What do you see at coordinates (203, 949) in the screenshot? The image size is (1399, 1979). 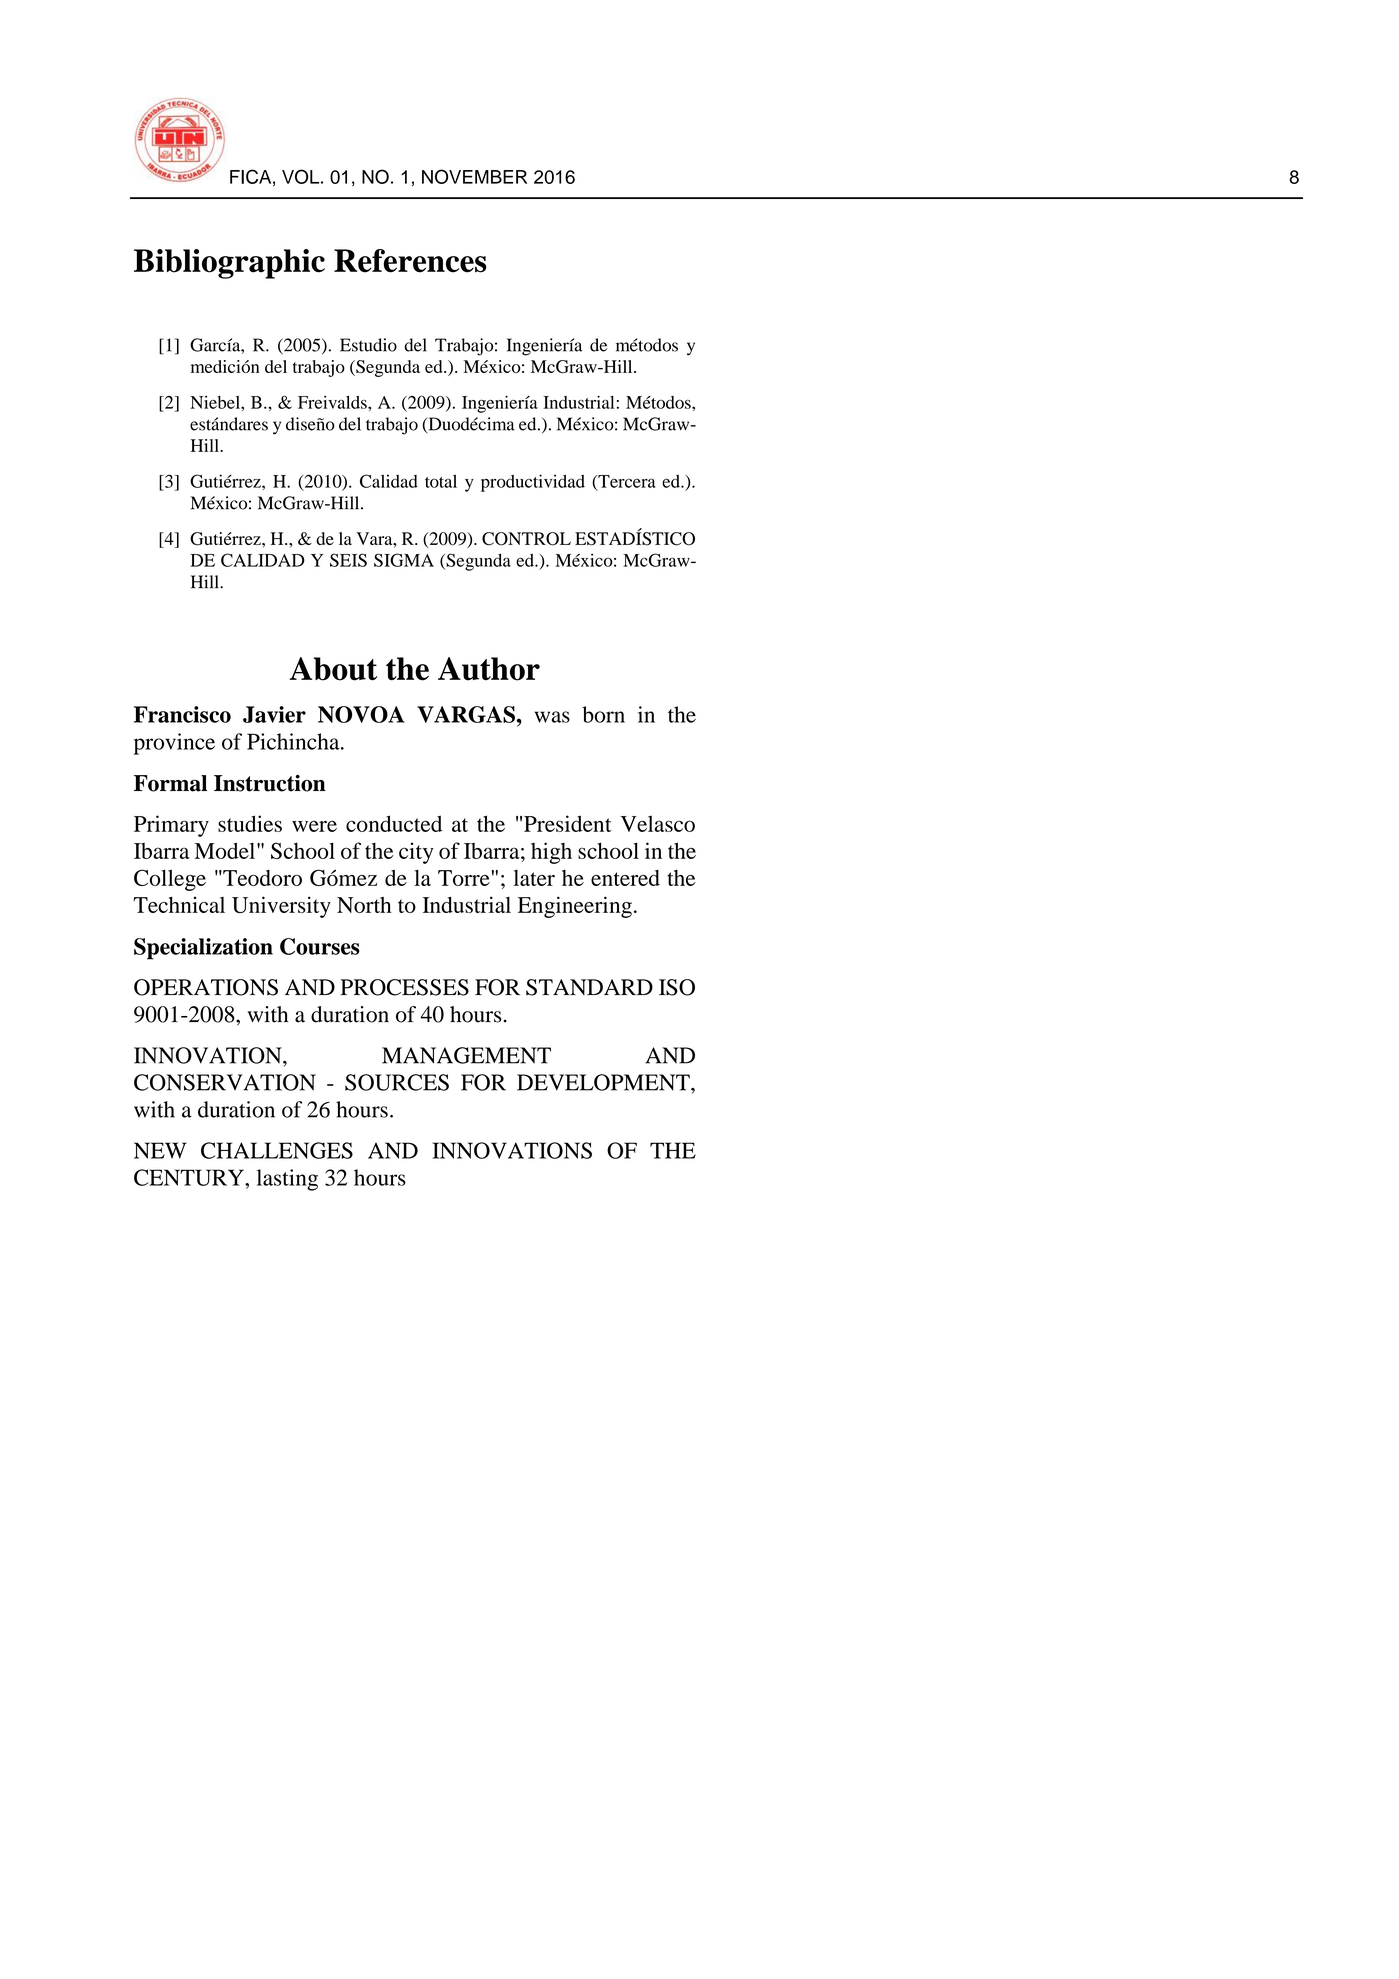 I see `Specialization` at bounding box center [203, 949].
